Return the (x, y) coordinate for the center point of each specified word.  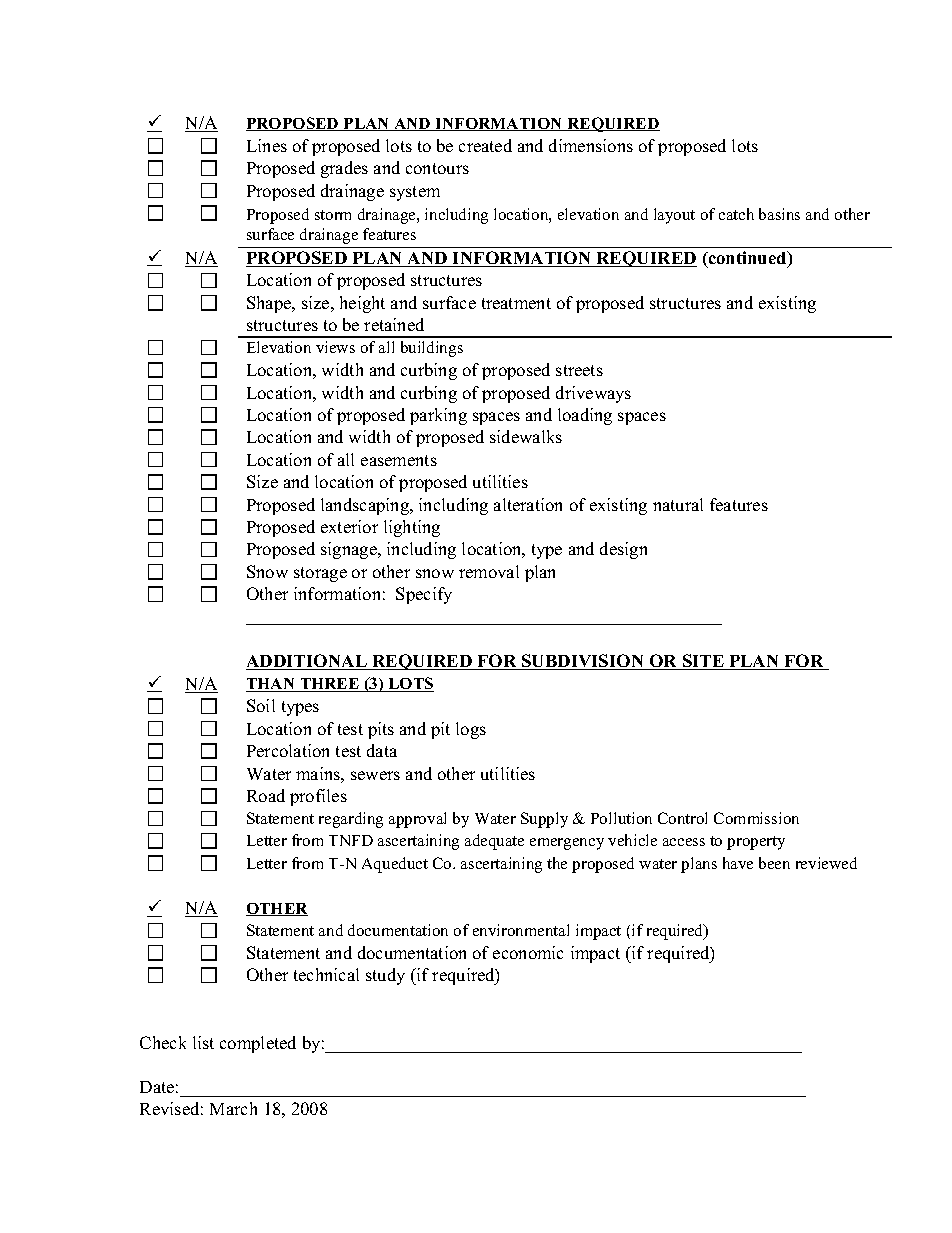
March (233, 1108)
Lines (267, 145)
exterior (349, 526)
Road (266, 795)
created (485, 145)
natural (678, 504)
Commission (756, 818)
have (738, 863)
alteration (528, 504)
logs (471, 730)
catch (736, 214)
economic (528, 952)
